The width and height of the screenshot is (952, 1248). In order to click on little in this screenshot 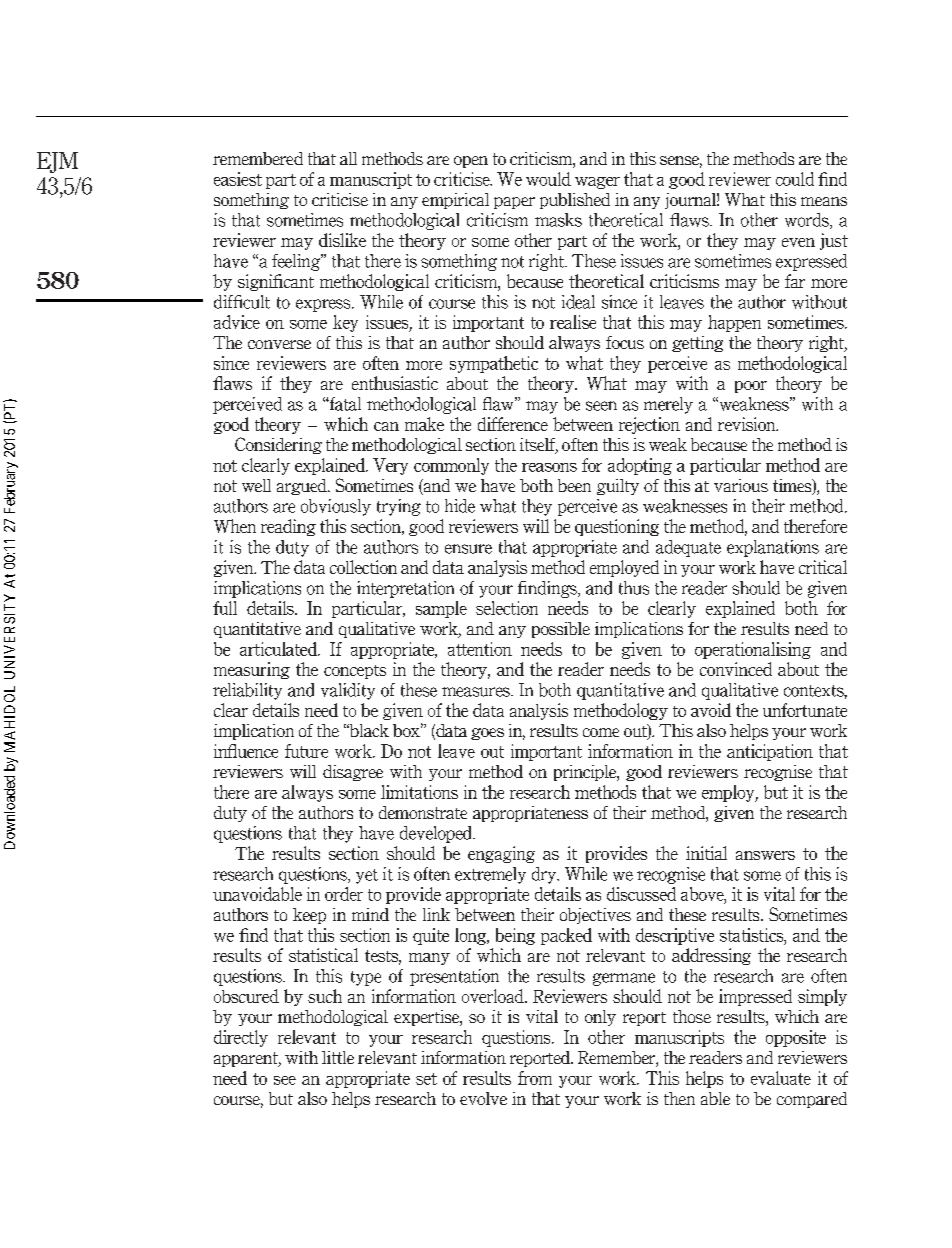, I will do `click(338, 1057)`.
